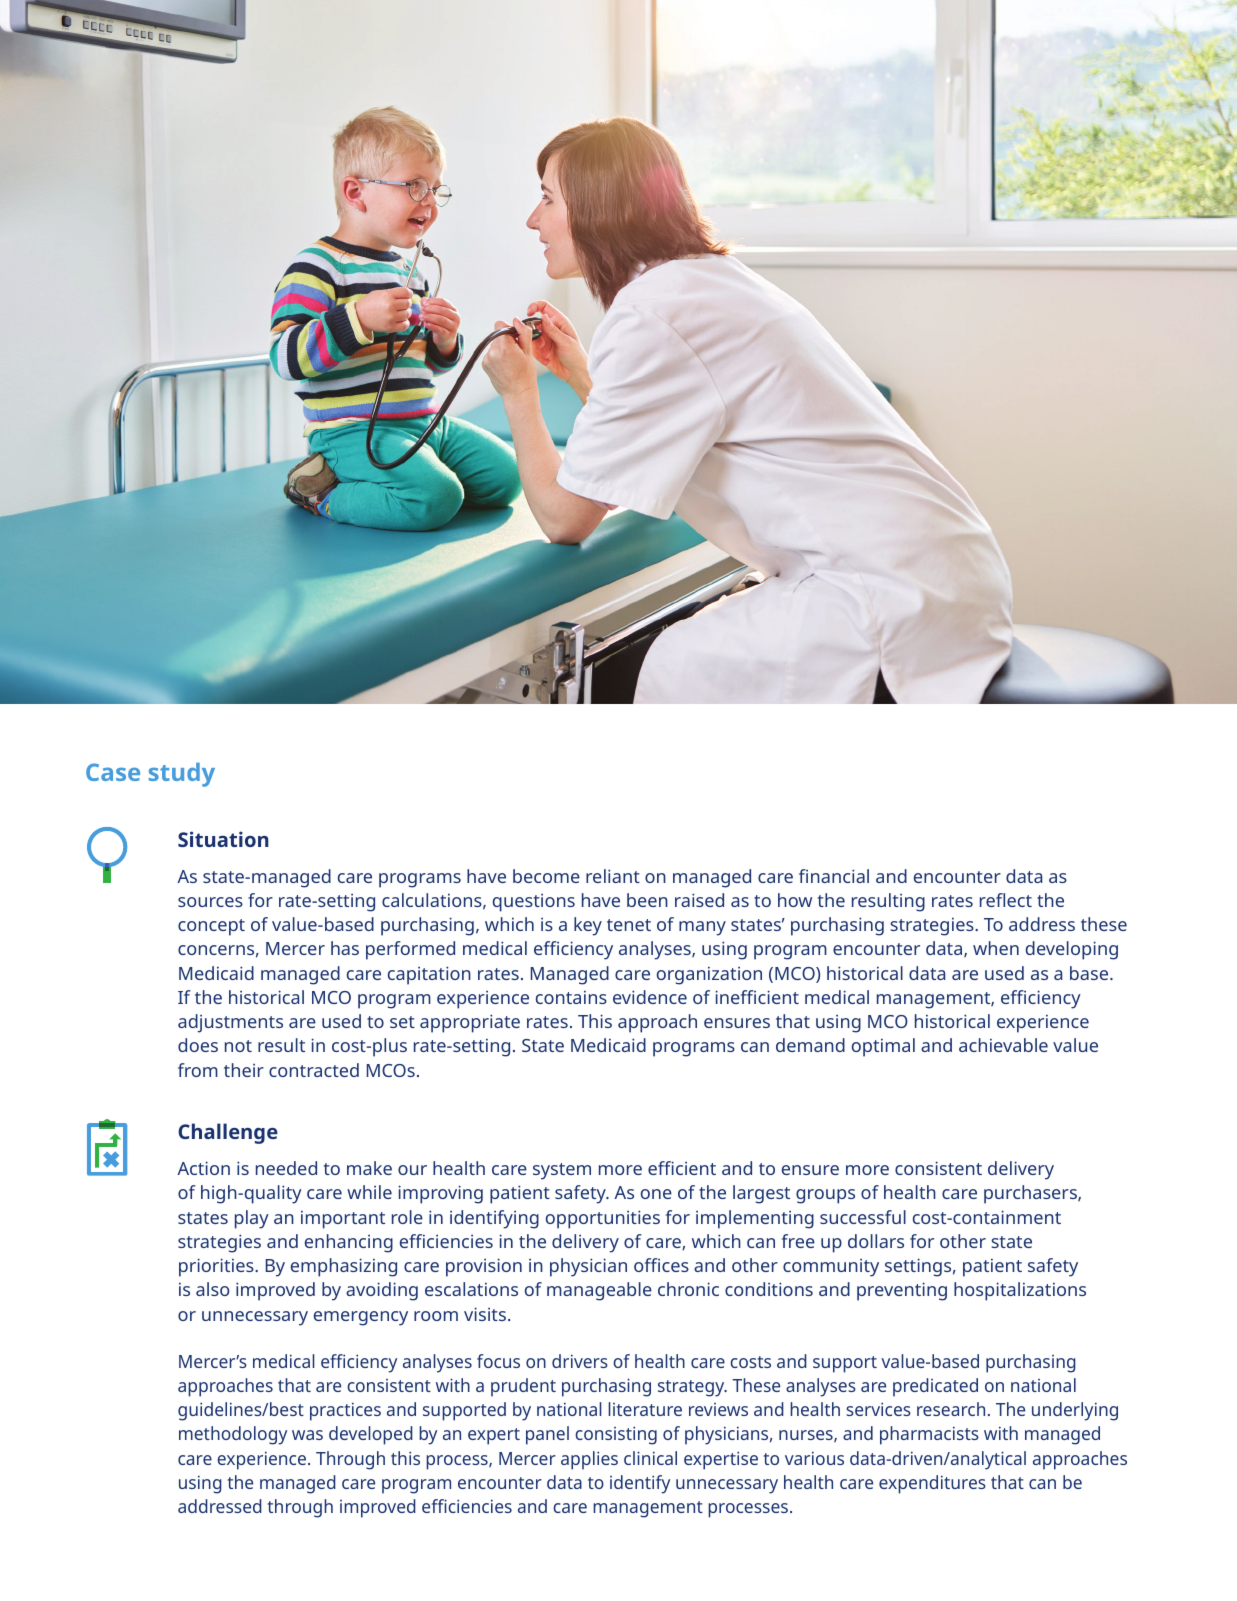 The image size is (1237, 1601). What do you see at coordinates (613, 876) in the page?
I see `reliant` at bounding box center [613, 876].
